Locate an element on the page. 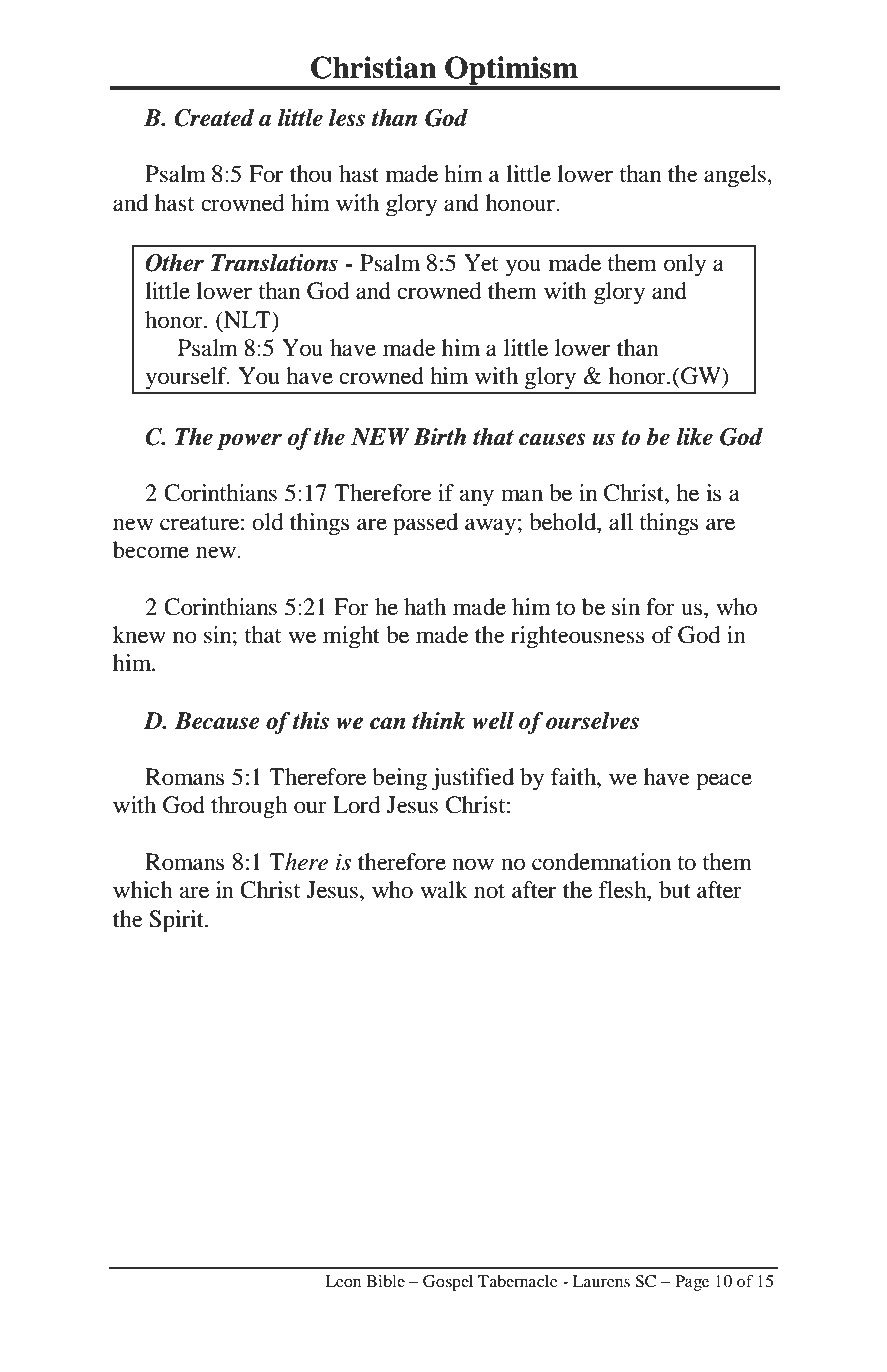 This page has width=887, height=1372. Created is located at coordinates (214, 118).
